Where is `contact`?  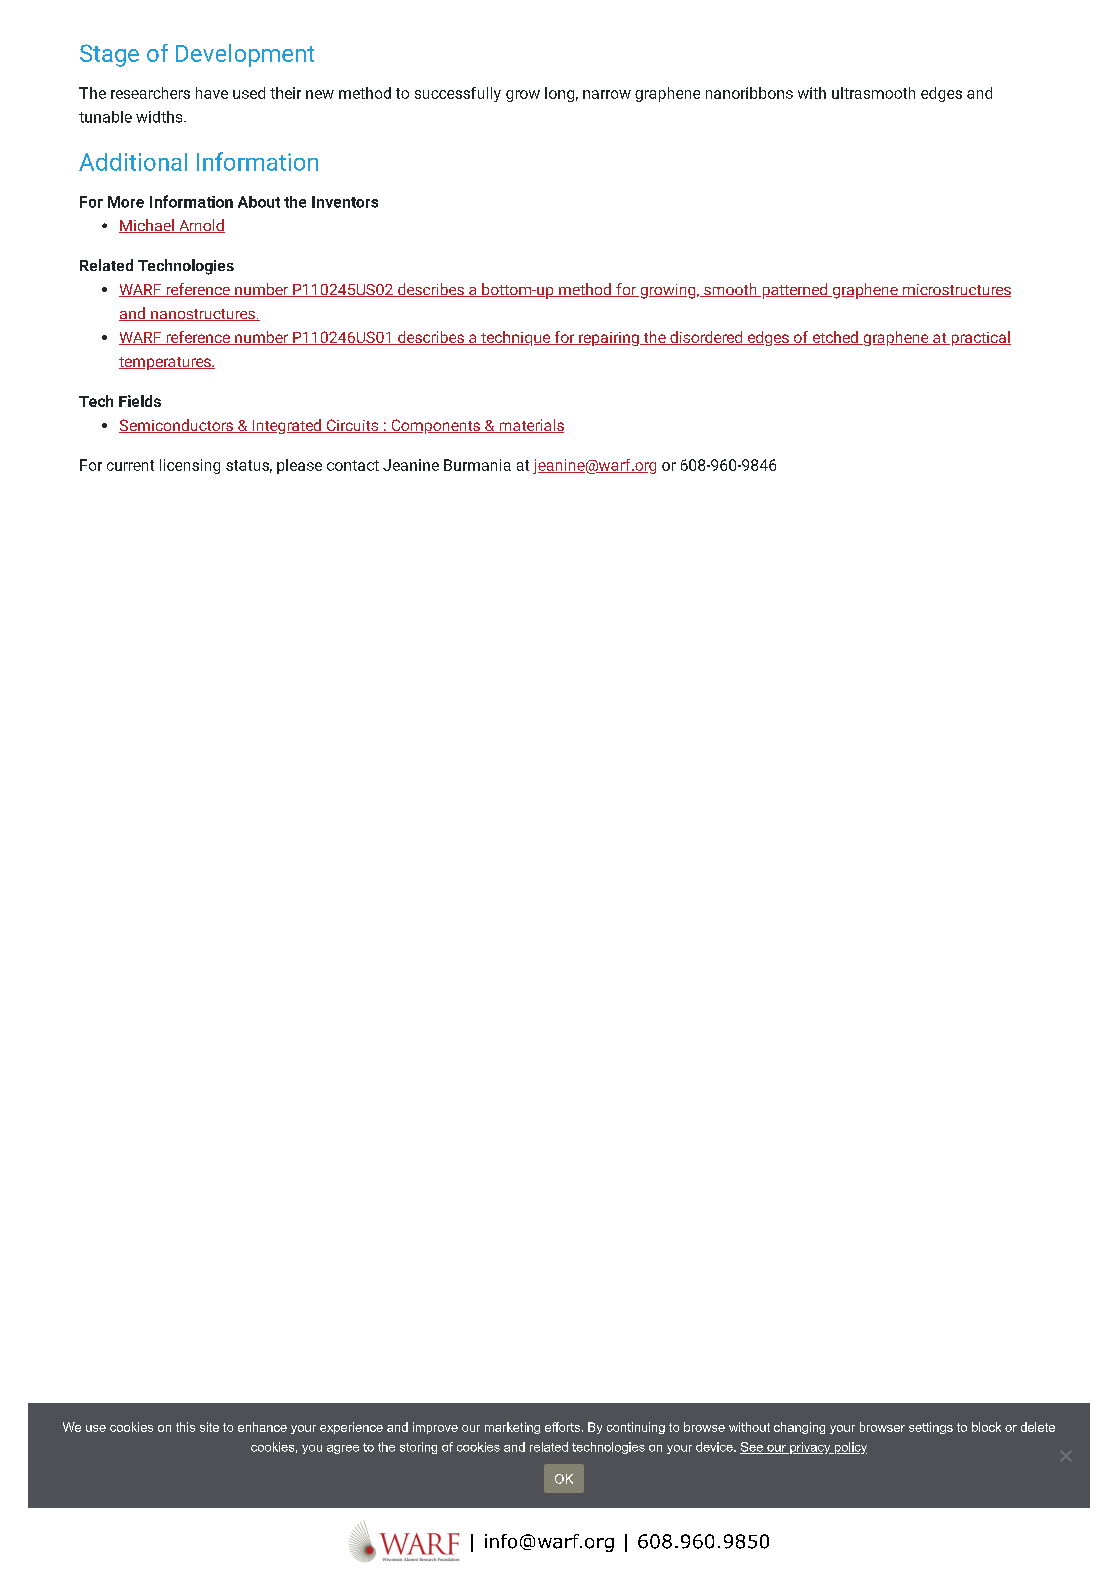 contact is located at coordinates (353, 465).
